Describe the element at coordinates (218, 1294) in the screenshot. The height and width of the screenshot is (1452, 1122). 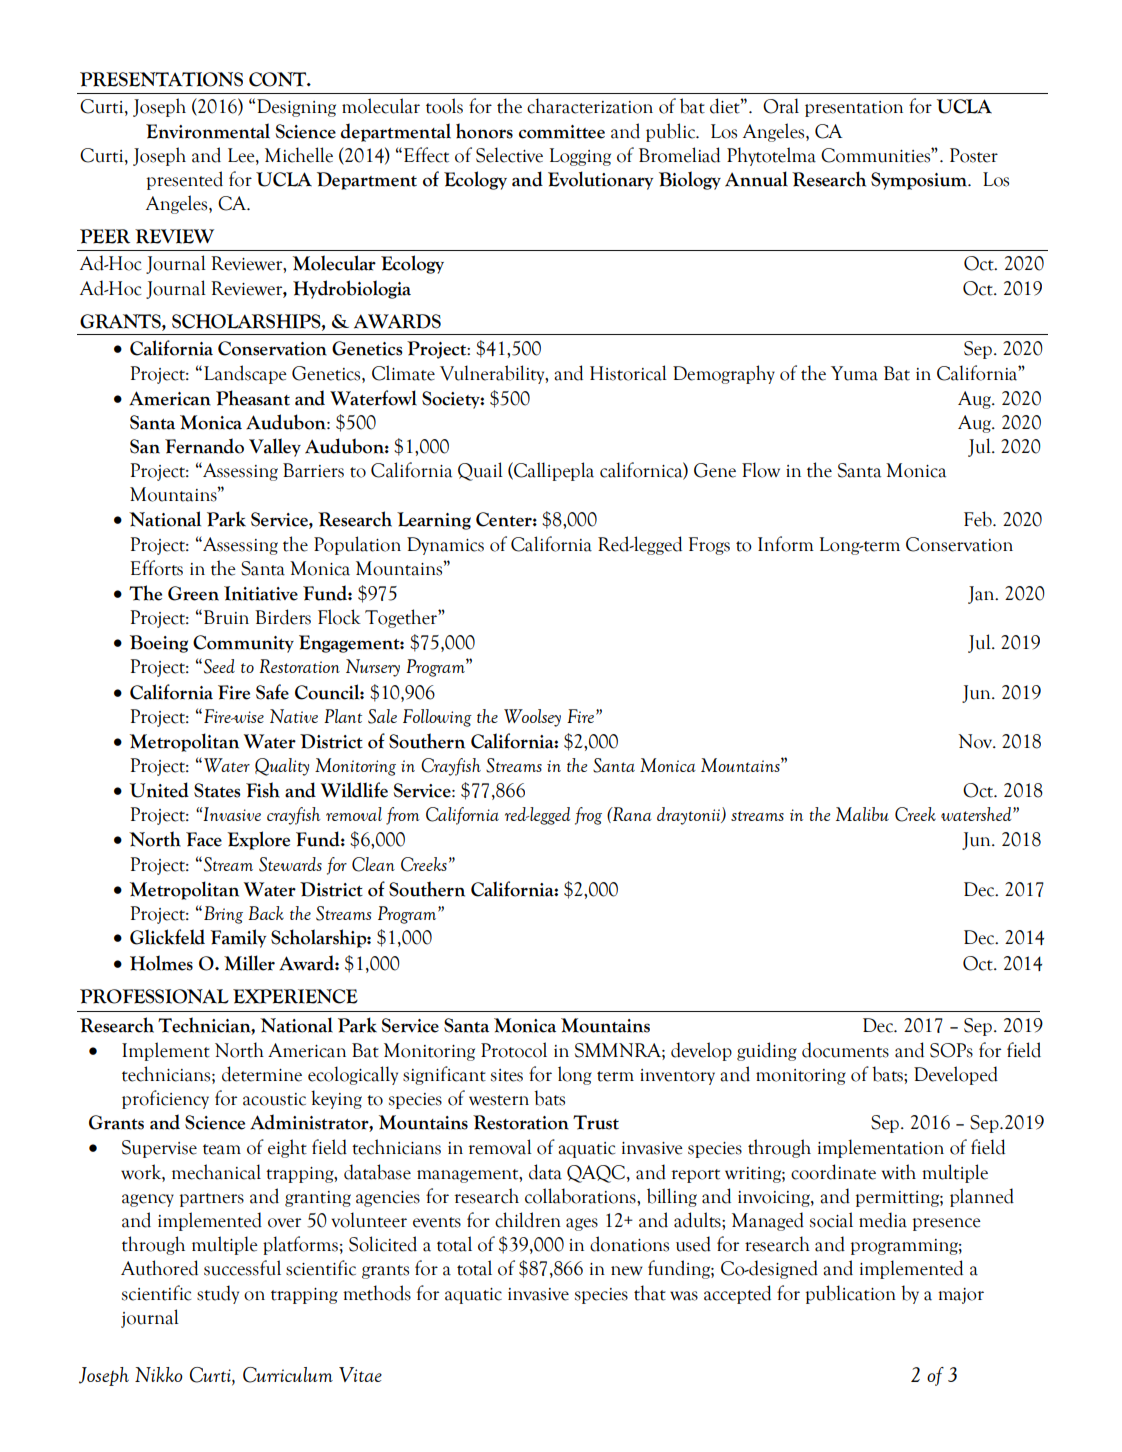
I see `study` at that location.
